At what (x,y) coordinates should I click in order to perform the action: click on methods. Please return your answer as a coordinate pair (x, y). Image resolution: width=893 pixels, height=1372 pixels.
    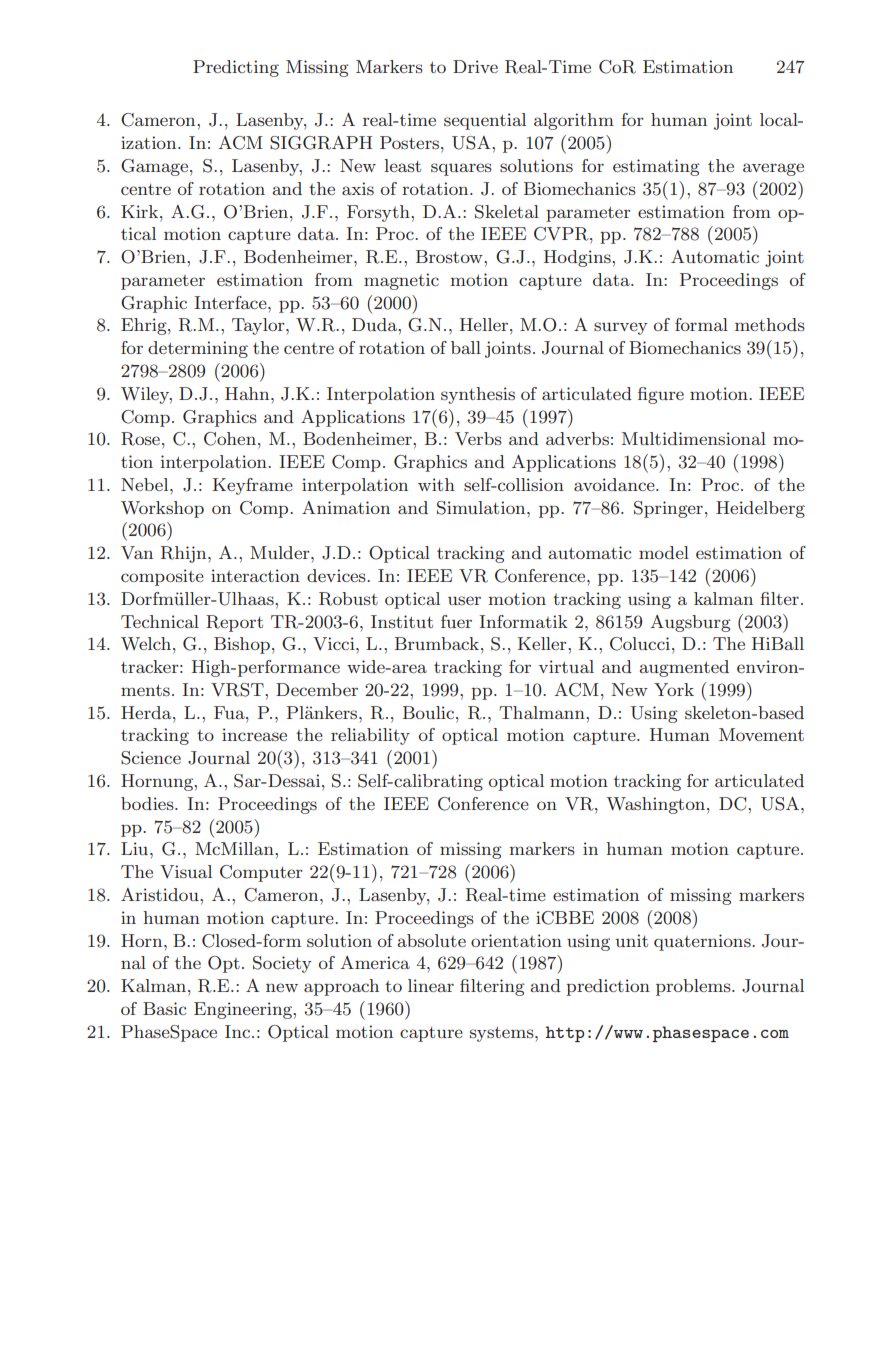
    Looking at the image, I should click on (770, 324).
